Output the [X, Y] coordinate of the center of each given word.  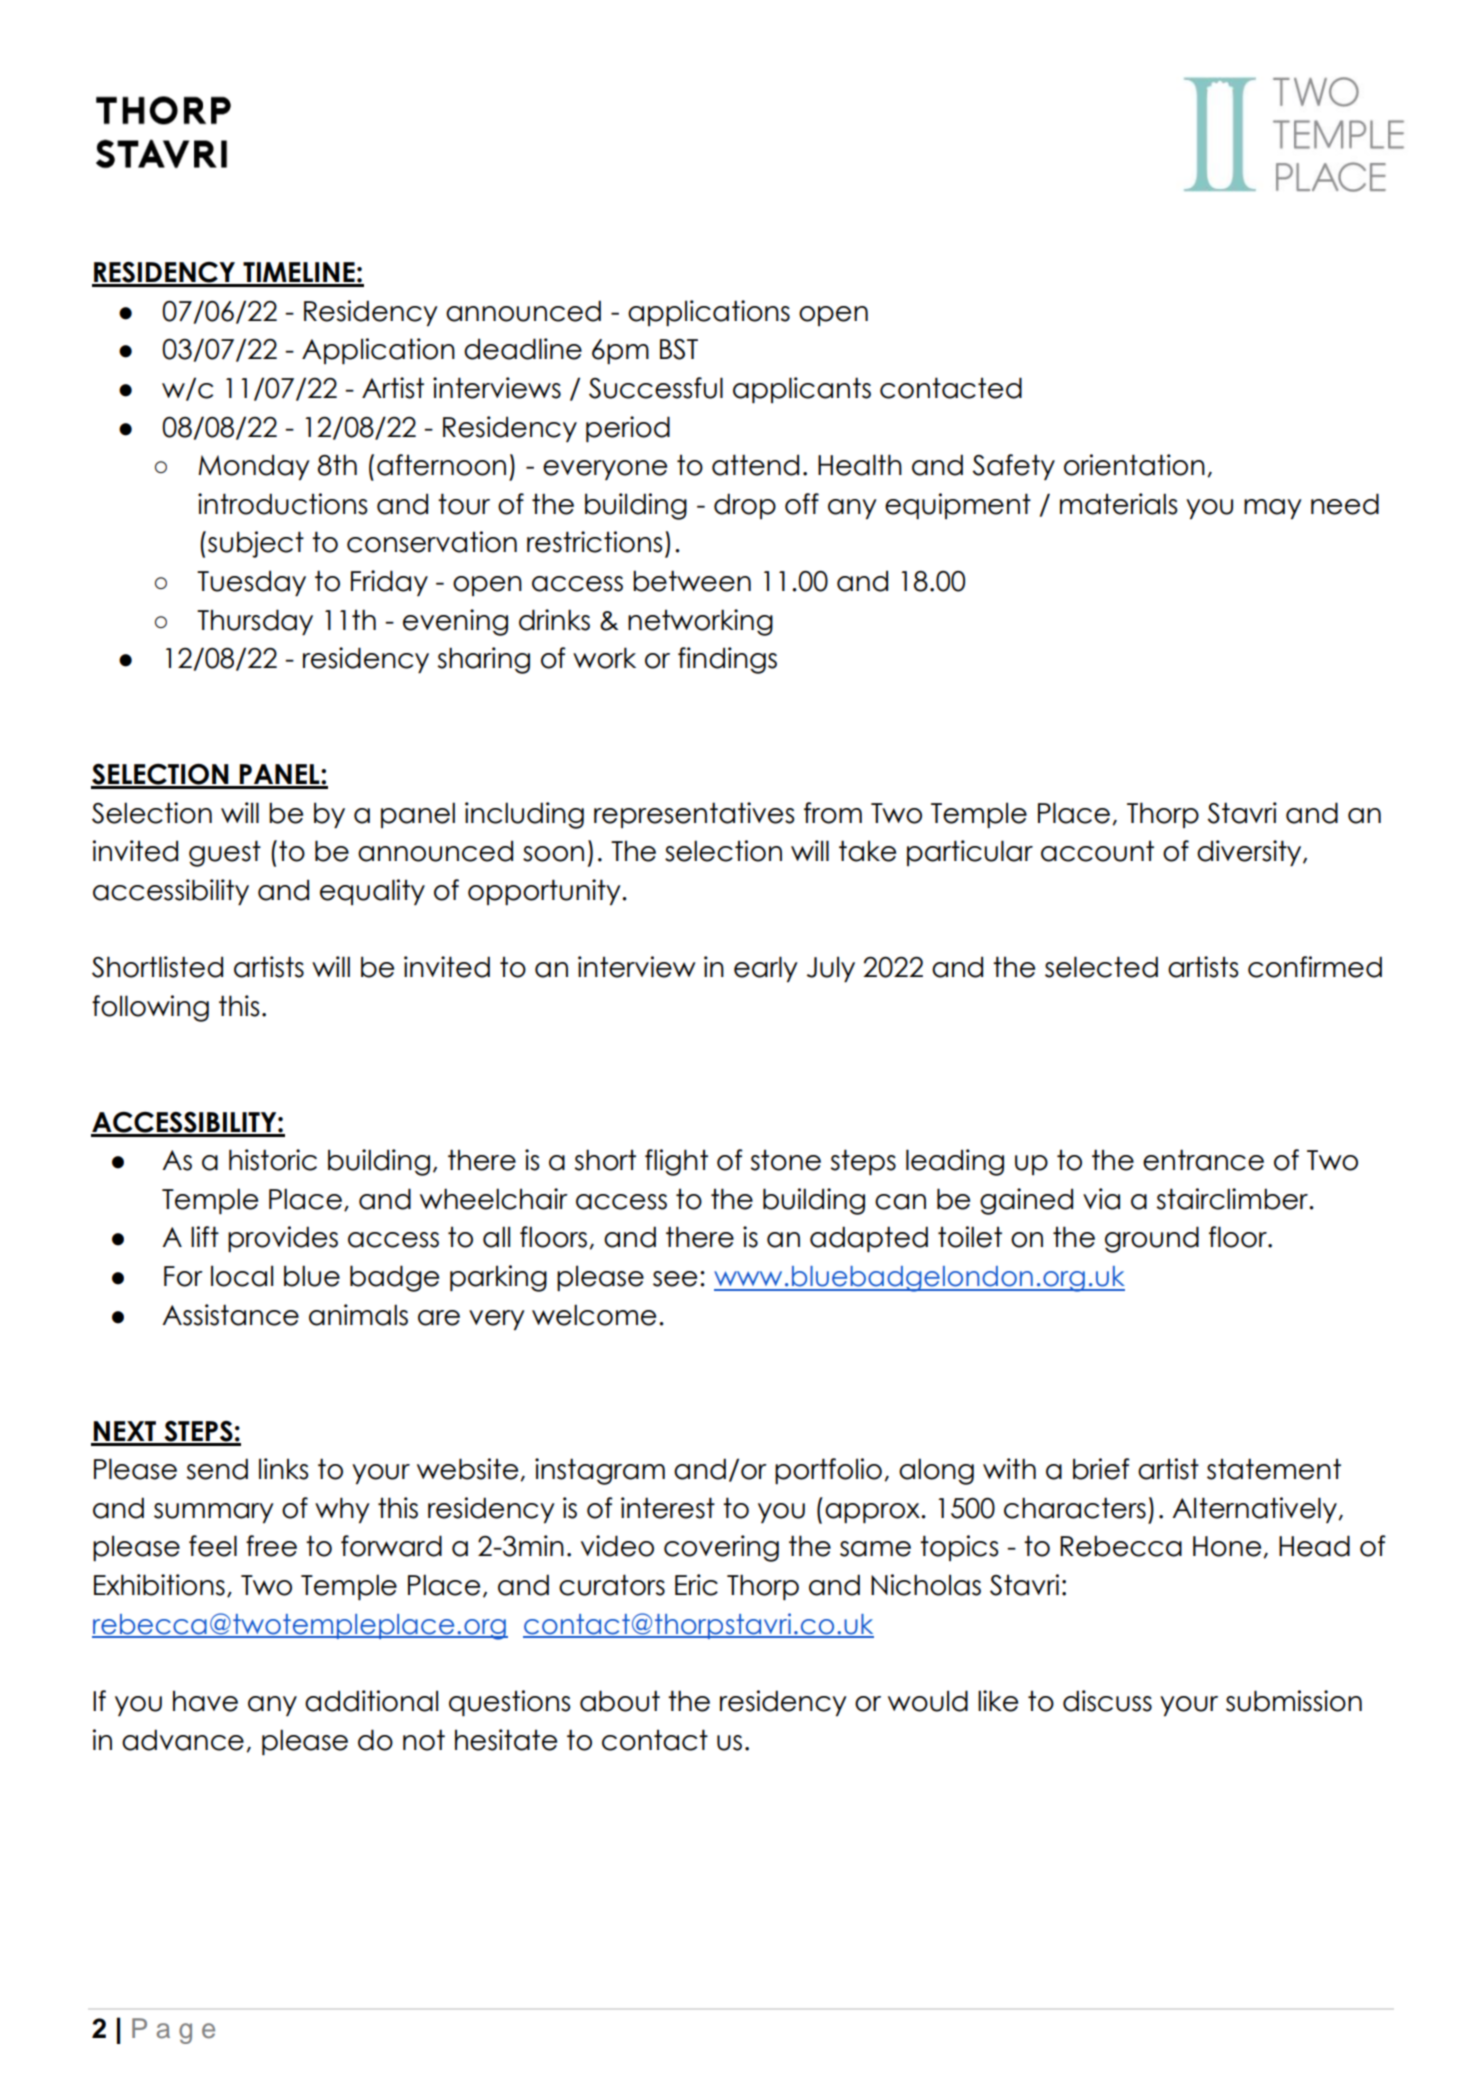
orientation [1134, 465]
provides [283, 1239]
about [620, 1701]
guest [225, 853]
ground [1152, 1239]
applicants [802, 390]
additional [371, 1701]
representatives [694, 815]
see [675, 1279]
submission [1294, 1701]
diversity [1250, 853]
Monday [254, 467]
